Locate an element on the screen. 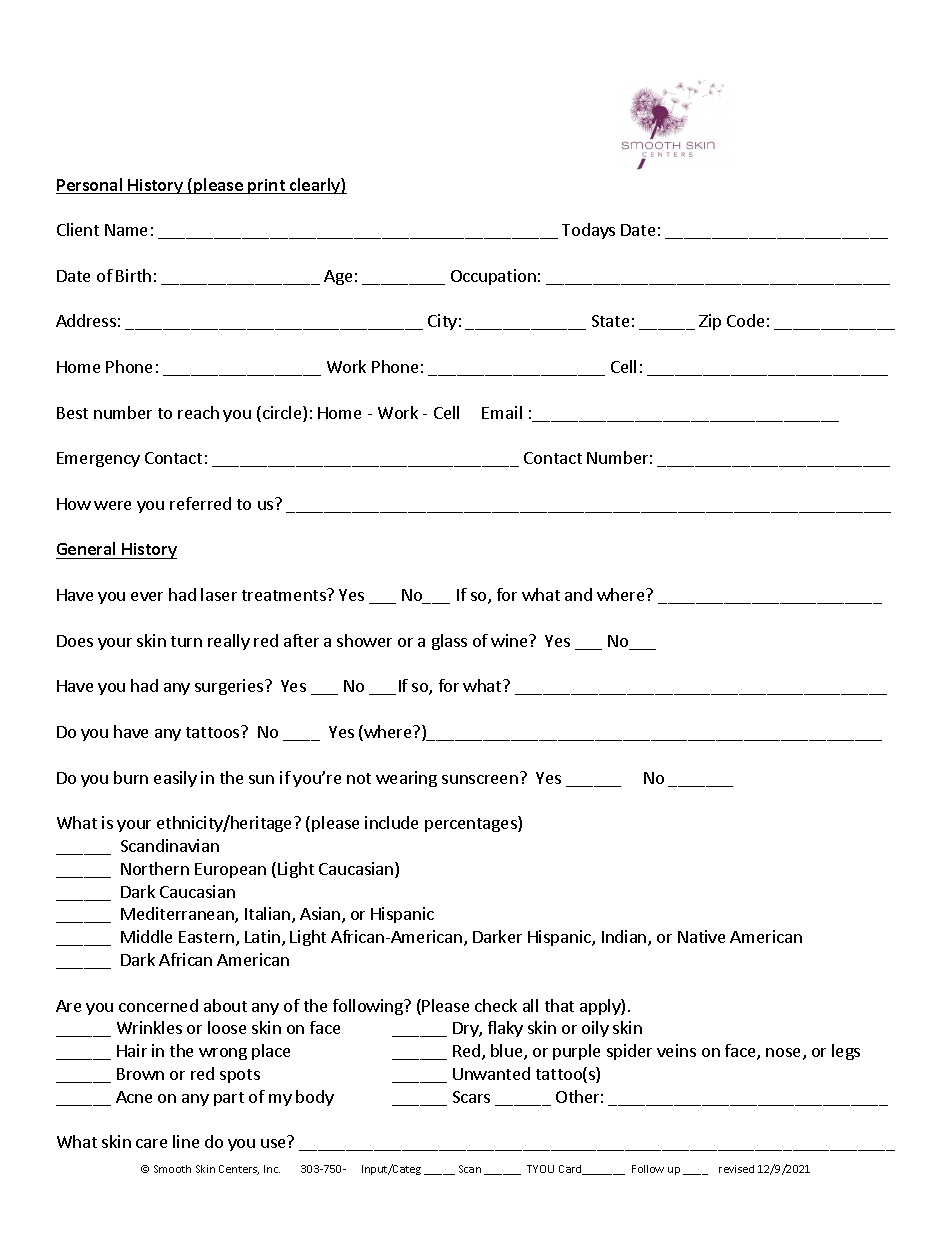 Image resolution: width=952 pixels, height=1233 pixels. Northern is located at coordinates (155, 868).
